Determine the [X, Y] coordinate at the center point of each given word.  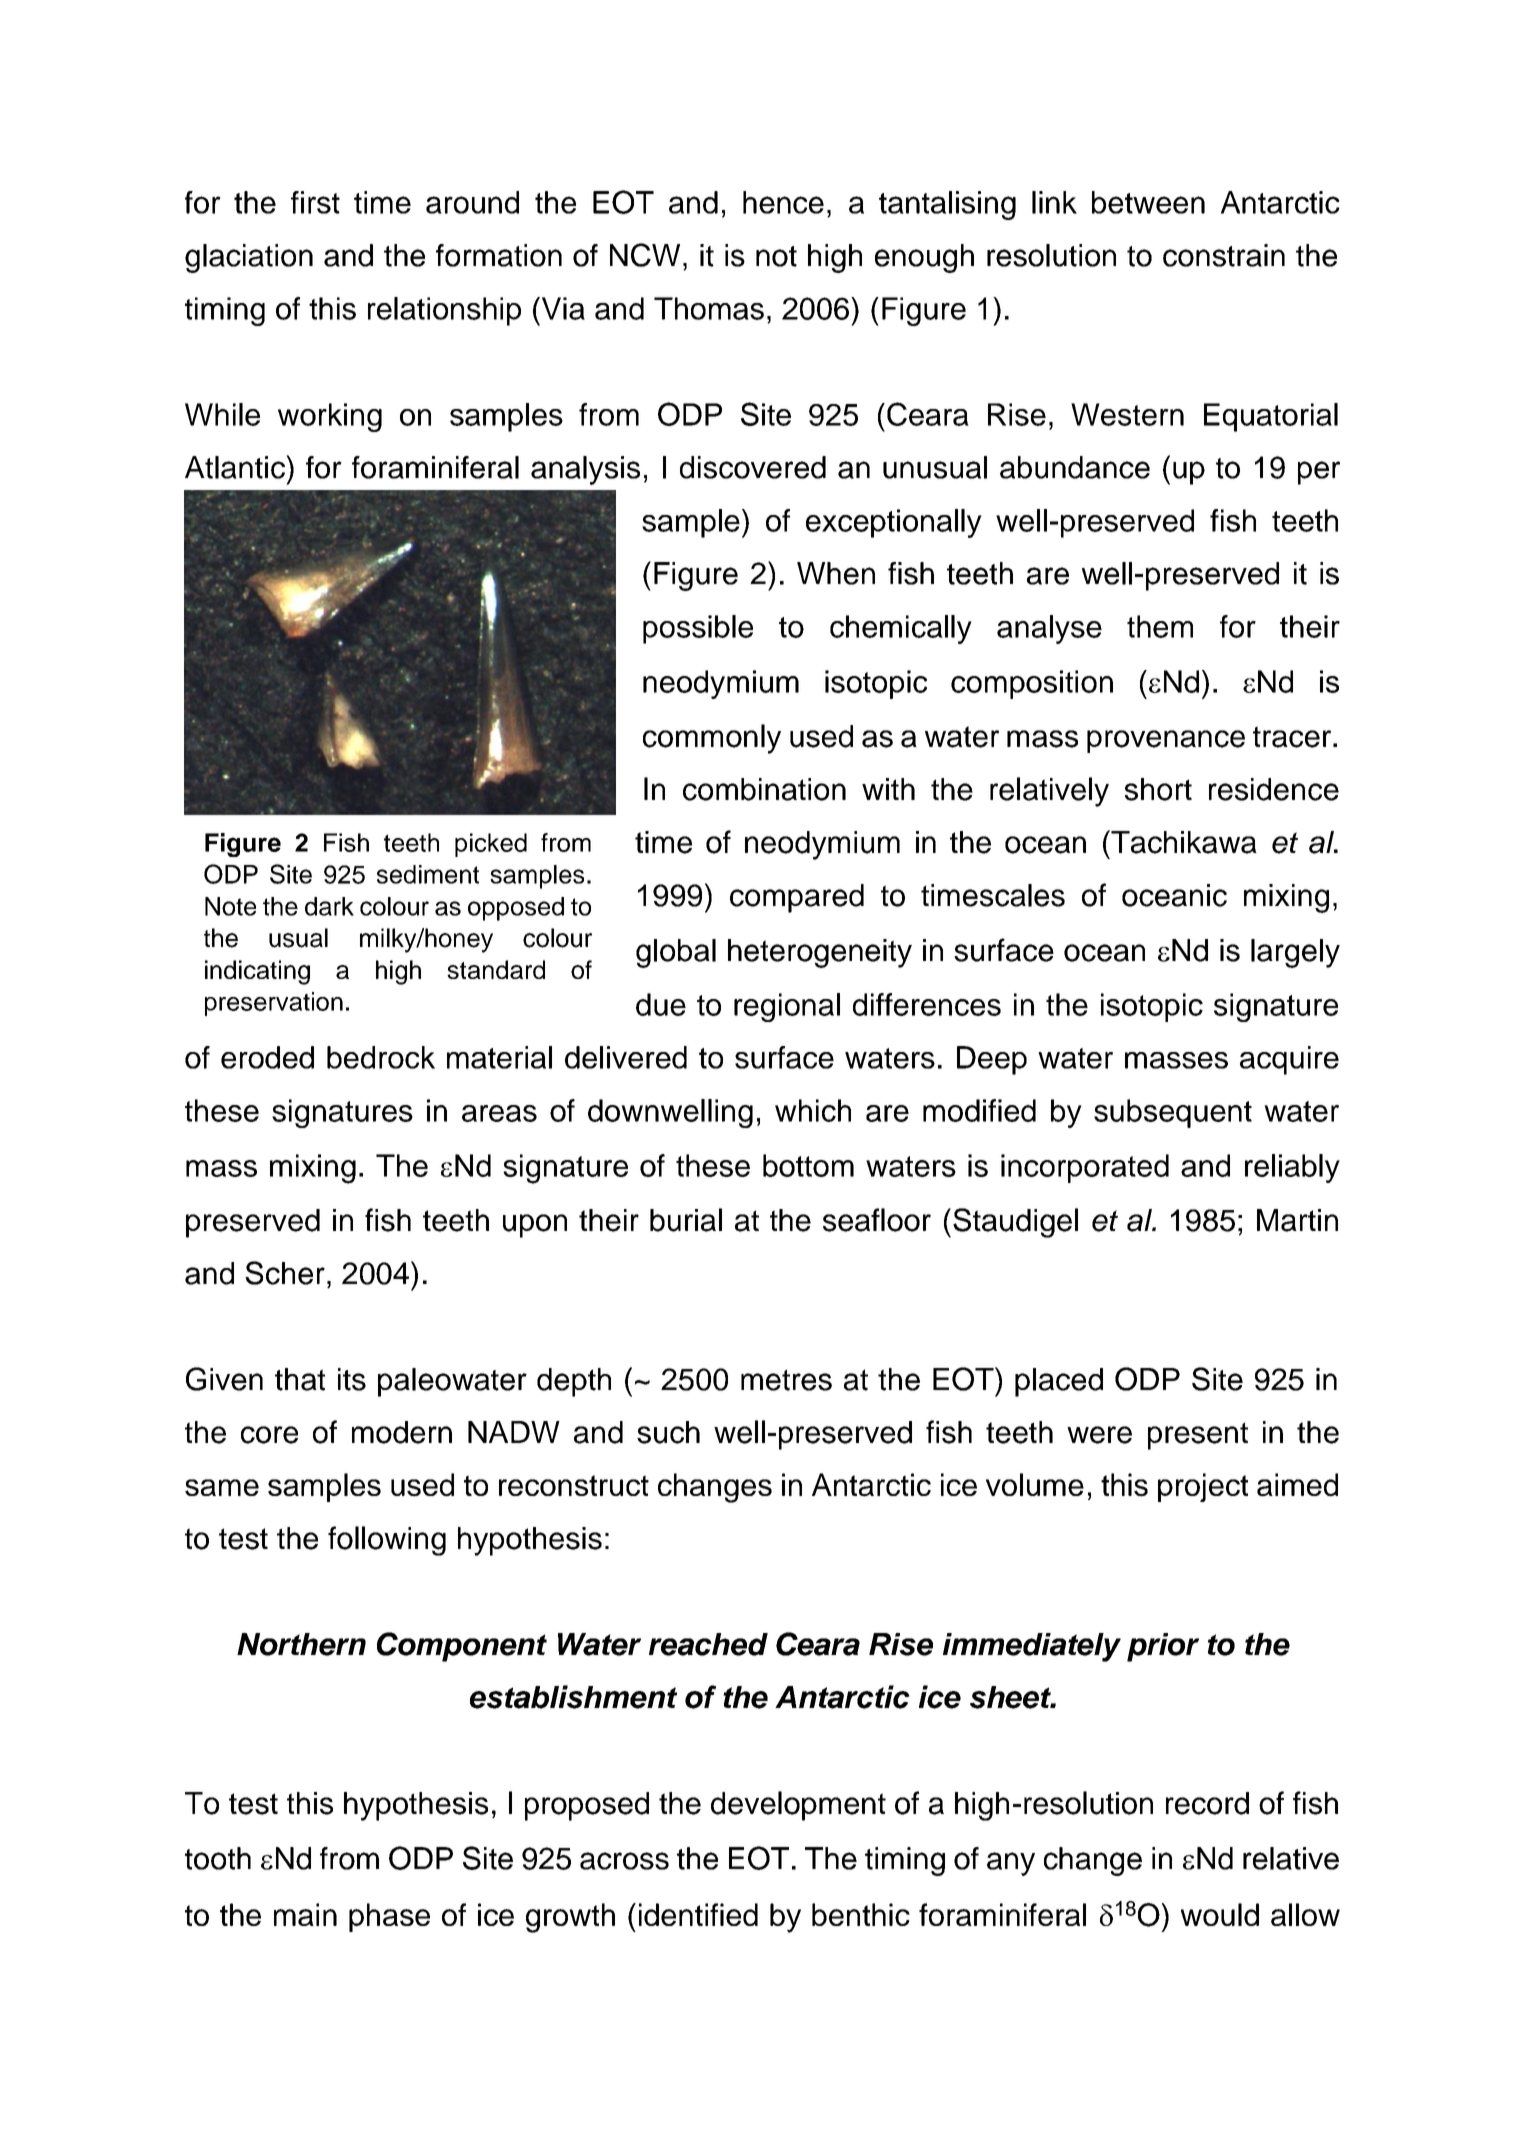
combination [764, 789]
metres [786, 1380]
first [315, 202]
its [352, 1379]
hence [783, 202]
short [1158, 789]
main [305, 1914]
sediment [428, 874]
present [1198, 1436]
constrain [1224, 255]
